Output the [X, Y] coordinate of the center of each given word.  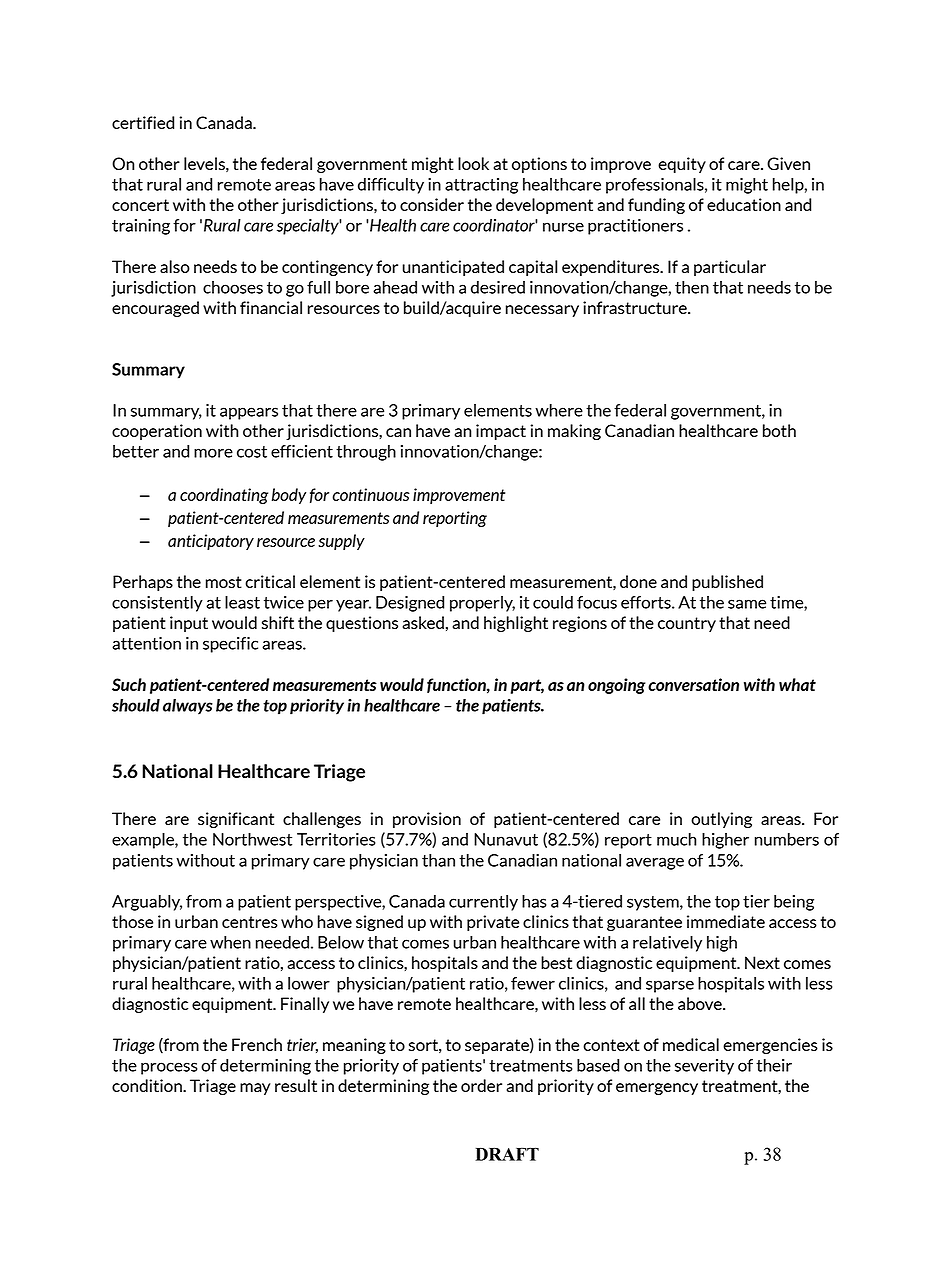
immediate [726, 921]
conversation [693, 684]
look [473, 163]
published [727, 583]
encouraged [155, 309]
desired [498, 287]
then [692, 287]
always [188, 707]
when [230, 942]
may [255, 1089]
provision [427, 820]
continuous [371, 494]
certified [143, 122]
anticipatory [211, 542]
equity [682, 165]
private [493, 923]
